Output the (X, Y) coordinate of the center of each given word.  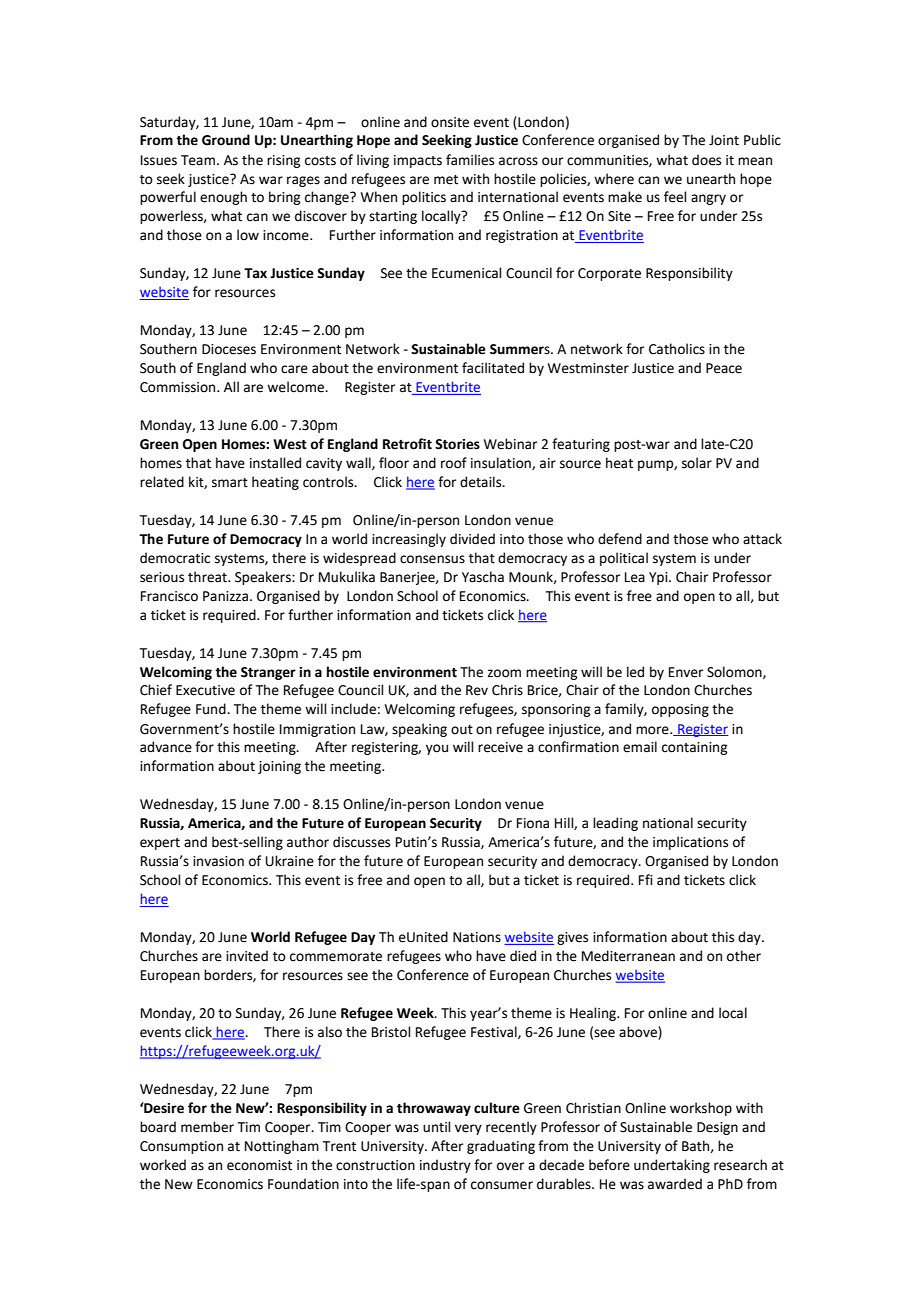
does (706, 160)
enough (223, 198)
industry (445, 1166)
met (446, 180)
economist (259, 1165)
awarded (675, 1184)
